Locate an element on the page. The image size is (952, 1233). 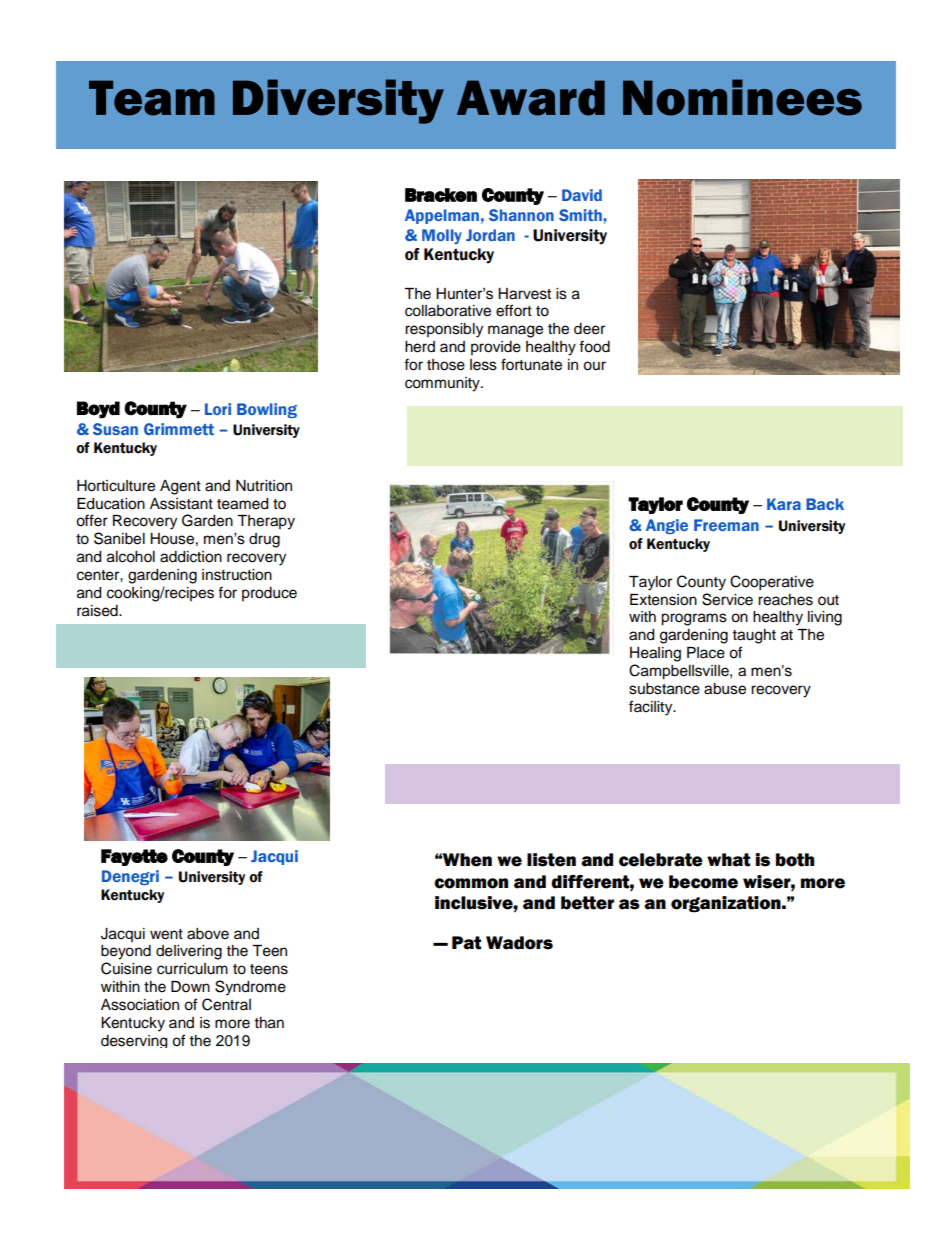
Down is located at coordinates (190, 987).
